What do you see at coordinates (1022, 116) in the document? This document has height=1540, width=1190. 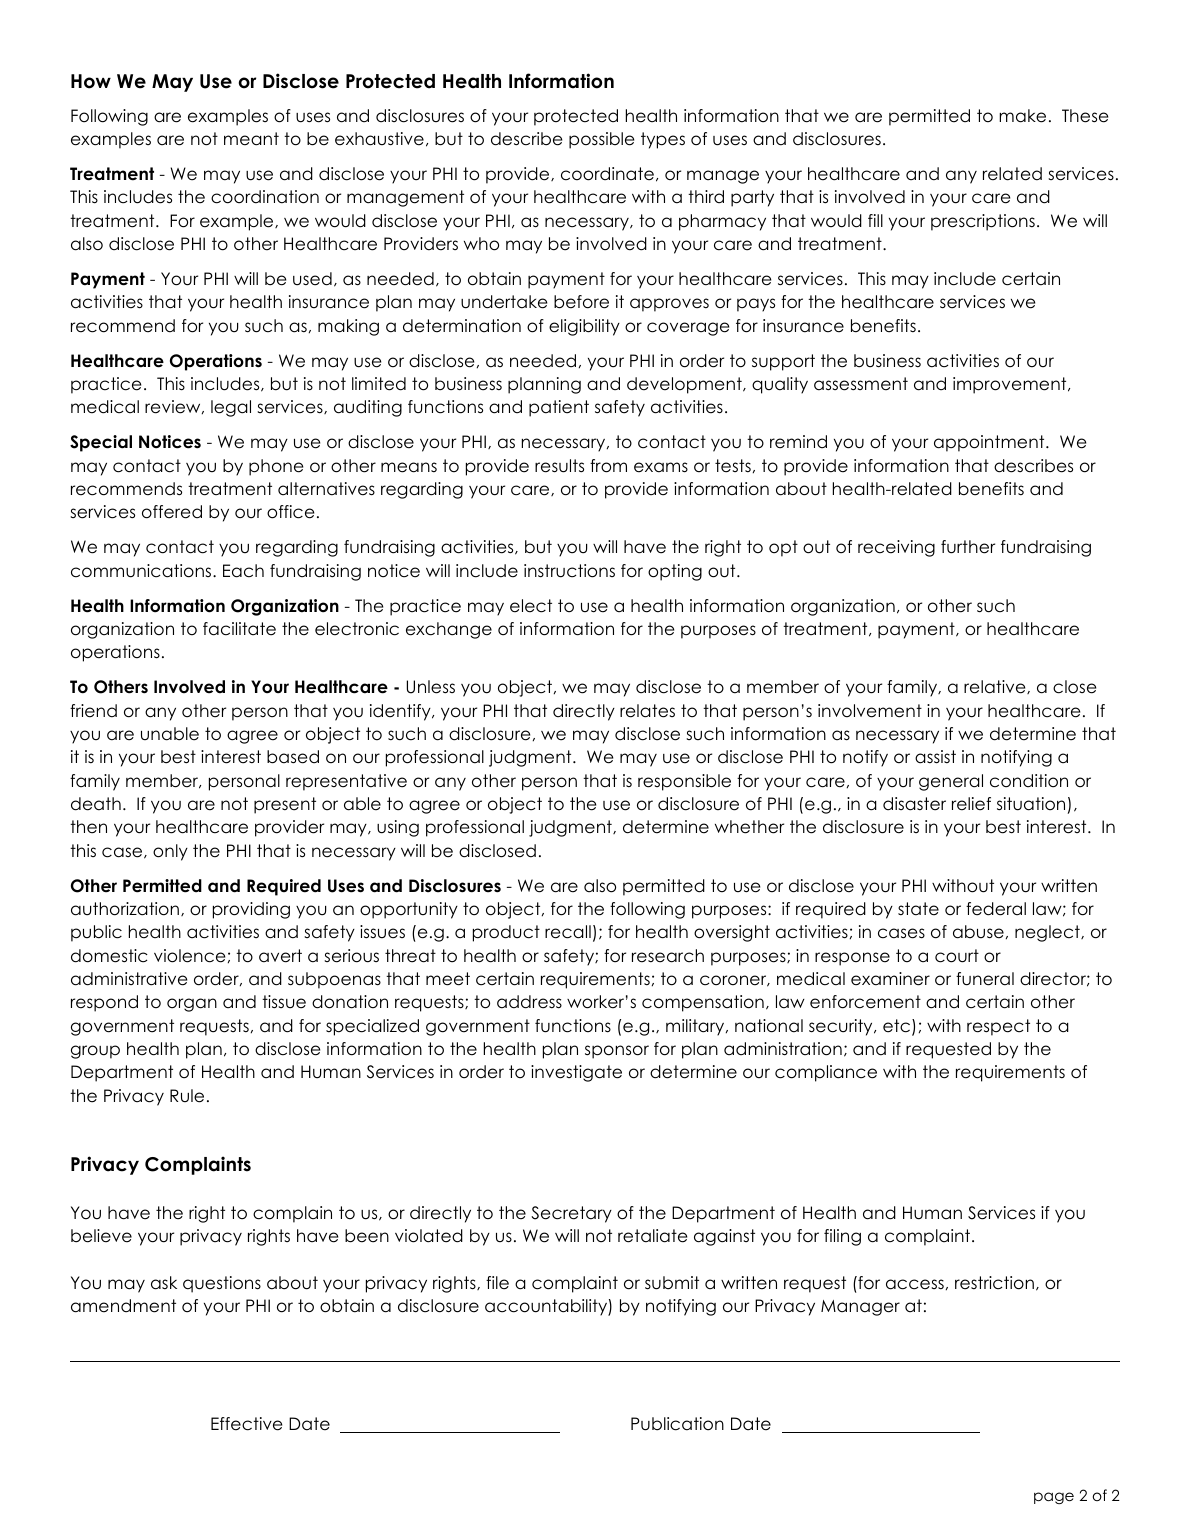 I see `make` at bounding box center [1022, 116].
